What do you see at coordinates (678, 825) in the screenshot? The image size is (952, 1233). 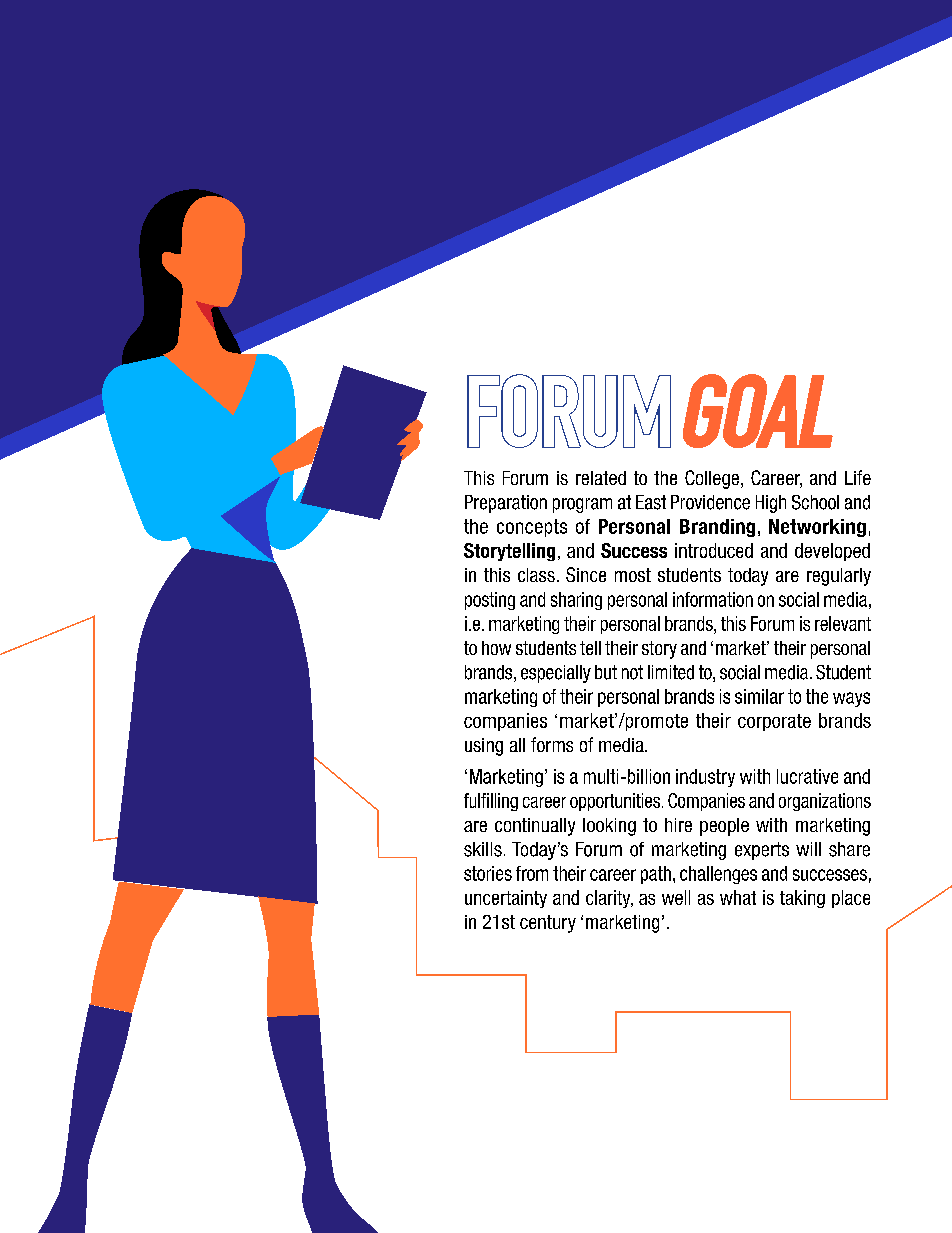 I see `hire` at bounding box center [678, 825].
